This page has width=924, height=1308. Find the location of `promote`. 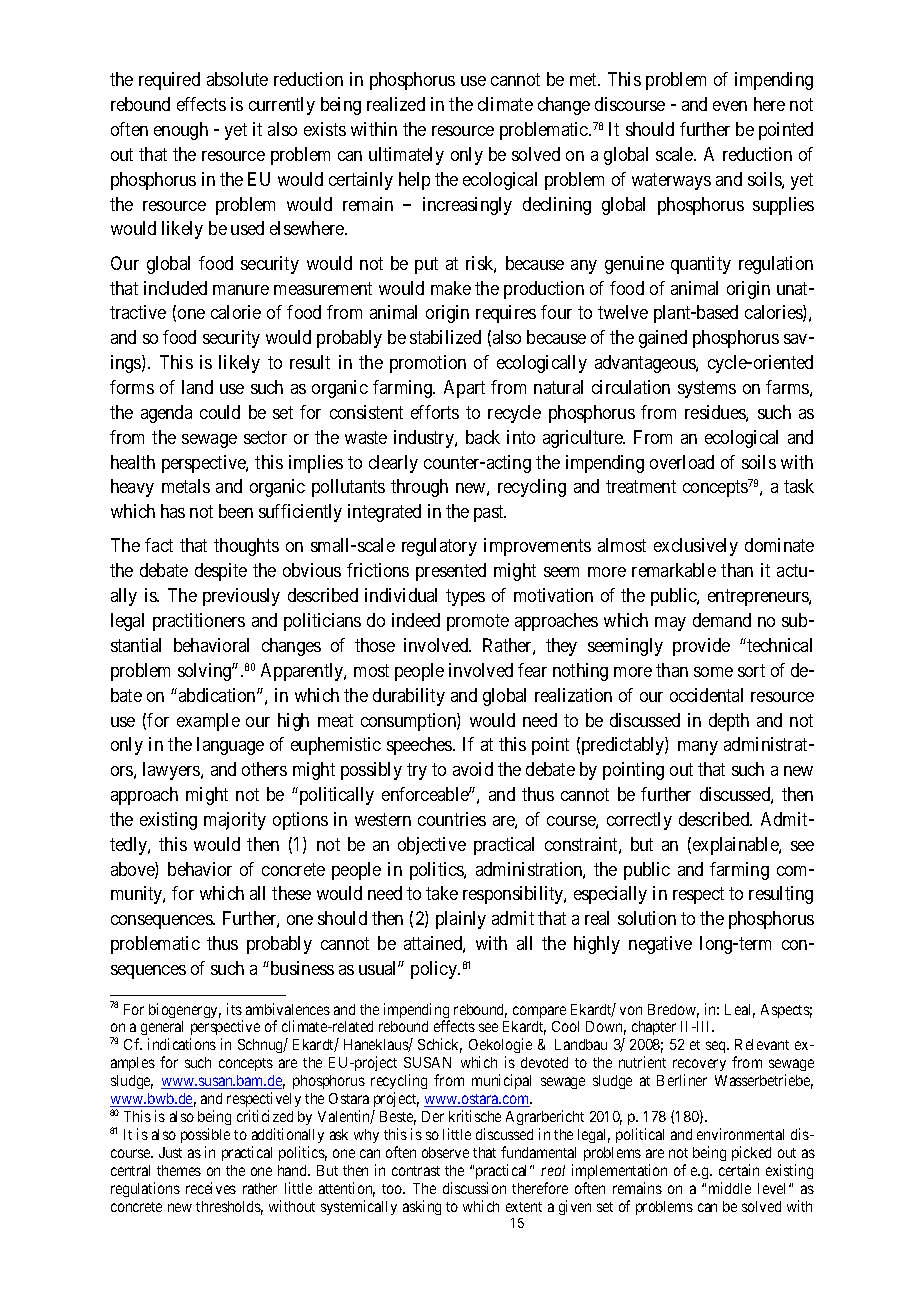

promote is located at coordinates (478, 622).
